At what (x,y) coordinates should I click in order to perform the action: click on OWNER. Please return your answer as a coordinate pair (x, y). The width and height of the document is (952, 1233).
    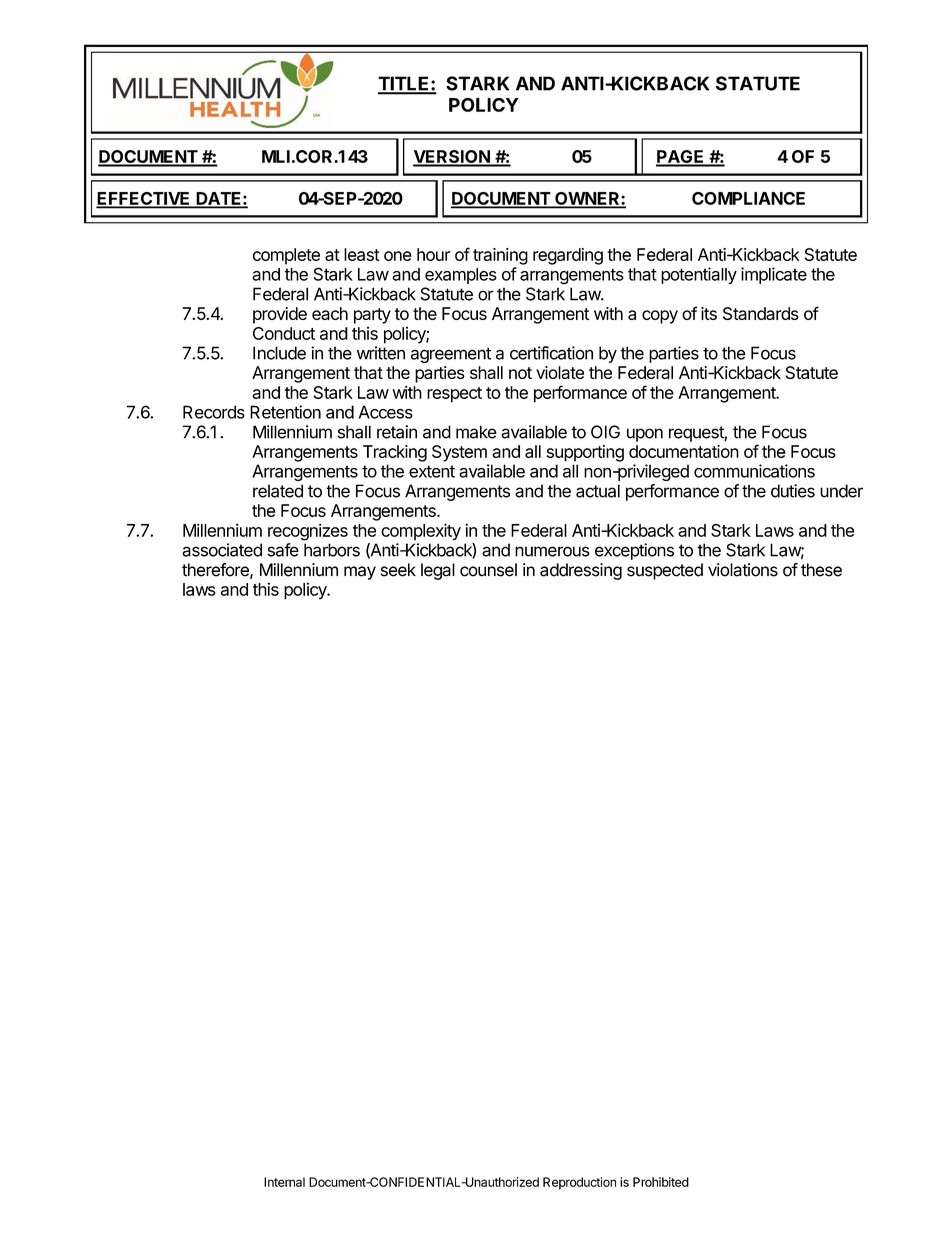
    Looking at the image, I should click on (587, 199).
